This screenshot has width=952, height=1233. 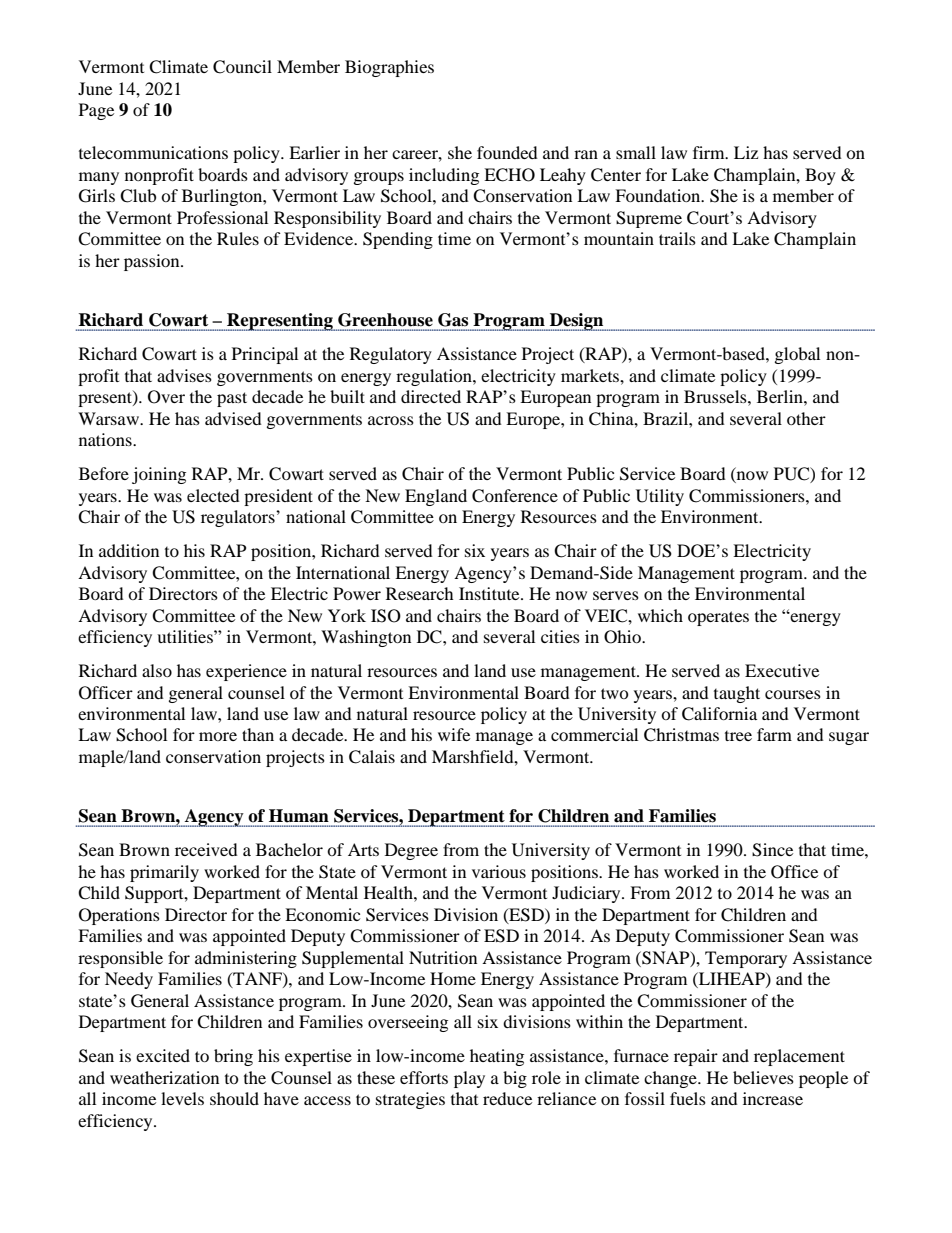 I want to click on excited, so click(x=163, y=1055).
